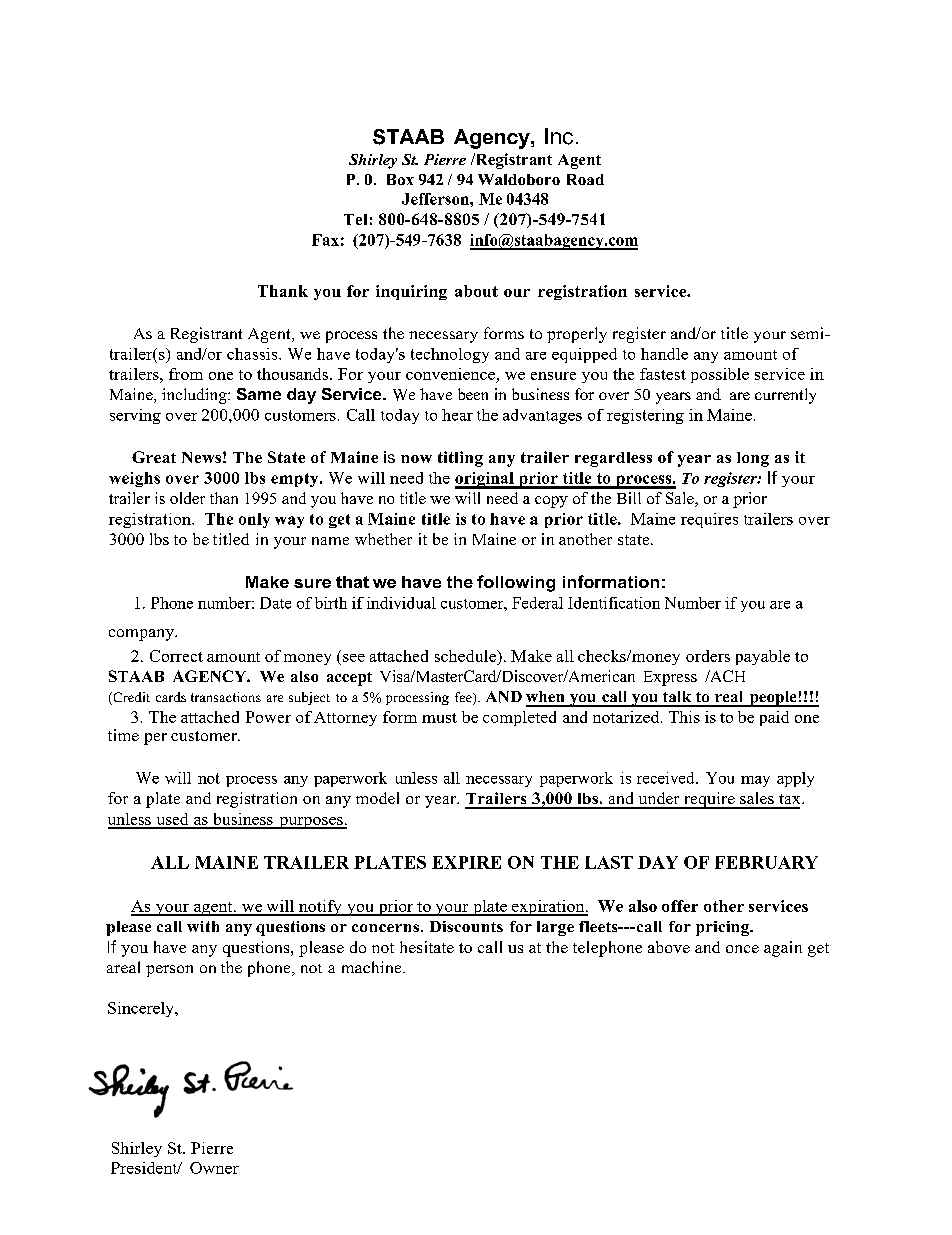  What do you see at coordinates (311, 823) in the document?
I see `purposes` at bounding box center [311, 823].
